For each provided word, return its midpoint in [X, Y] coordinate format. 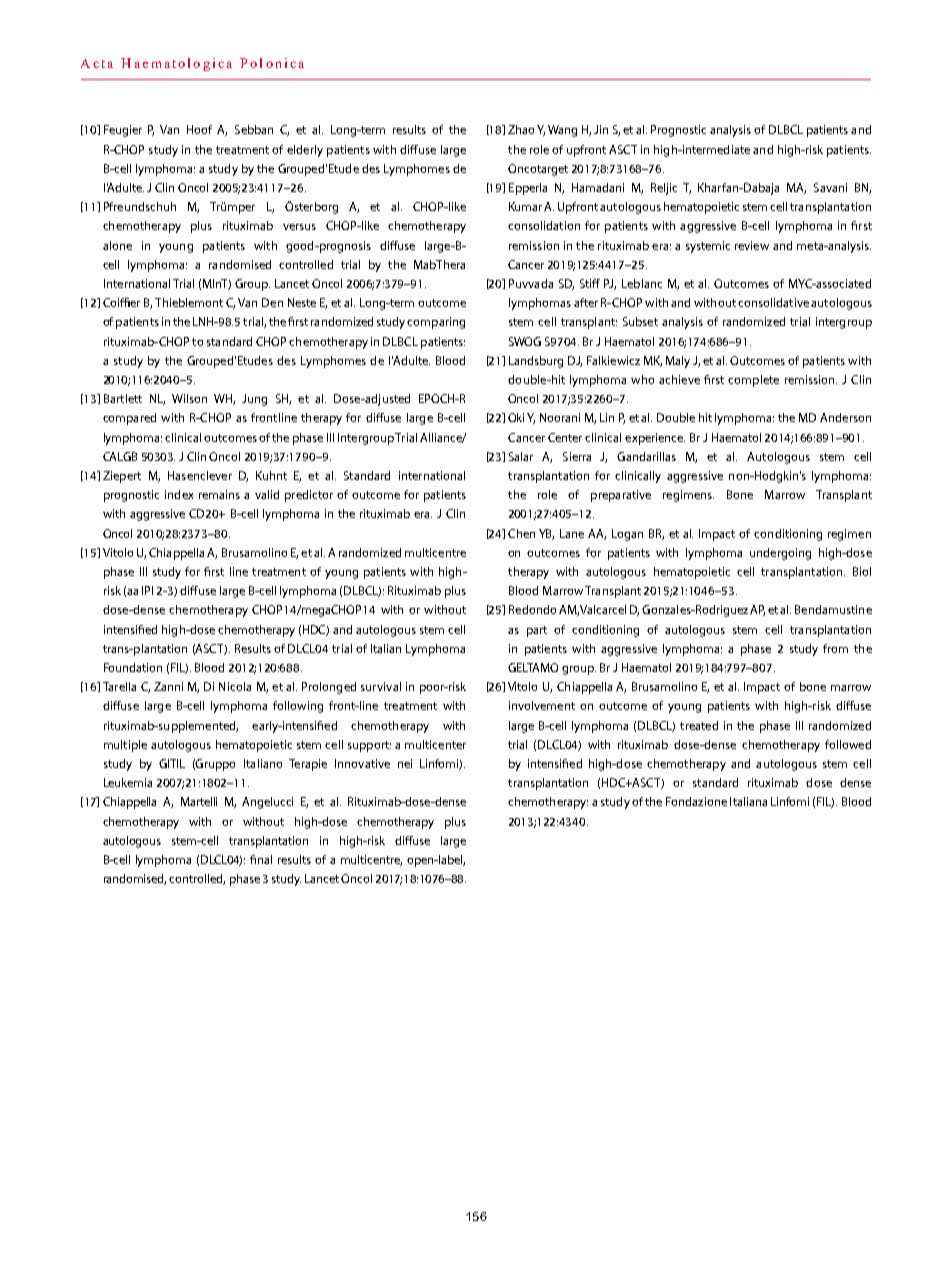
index [179, 494]
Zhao [521, 129]
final [261, 859]
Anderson [845, 417]
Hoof [199, 129]
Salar [521, 456]
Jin [601, 129]
